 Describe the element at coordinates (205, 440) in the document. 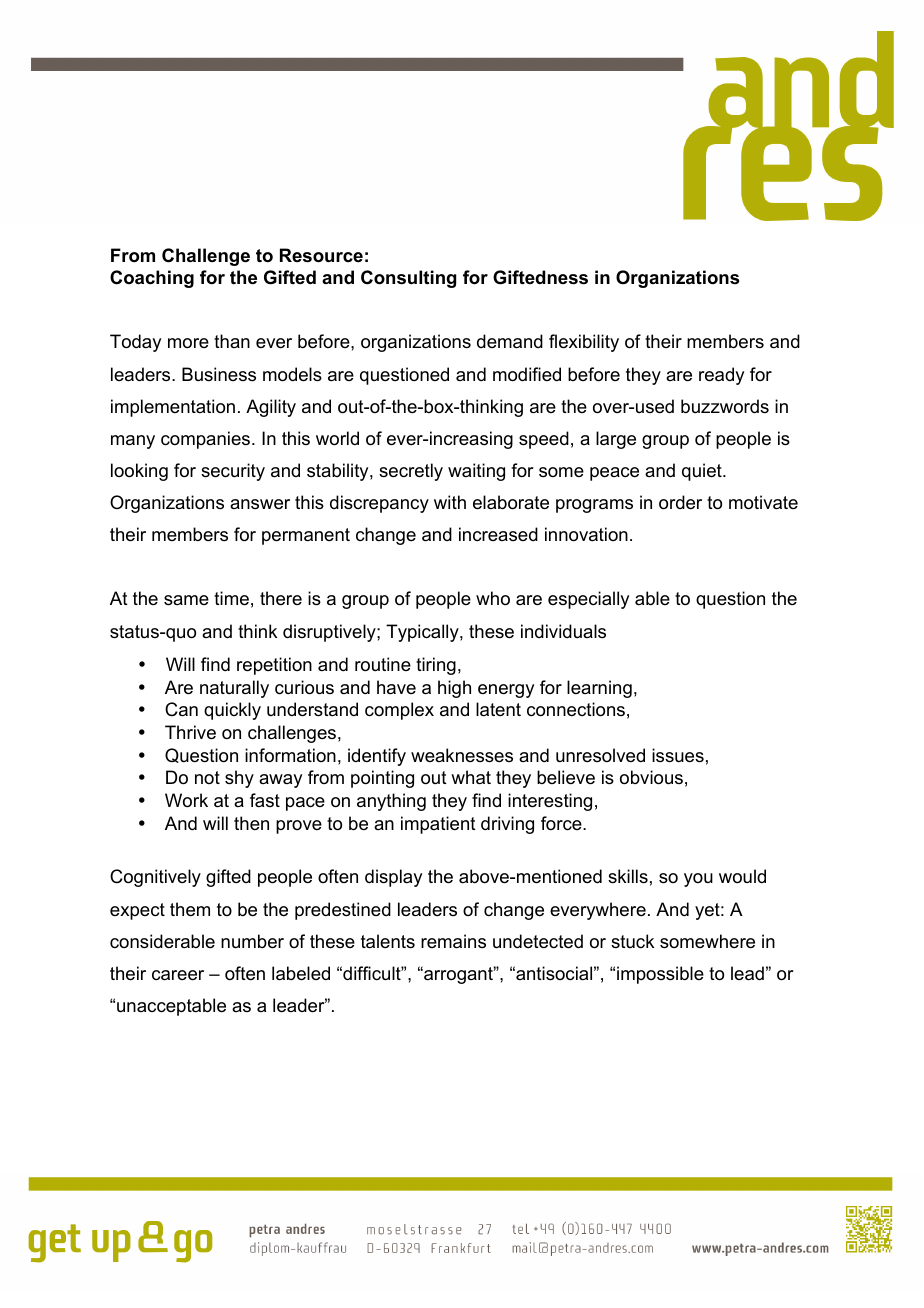

I see `companies` at that location.
